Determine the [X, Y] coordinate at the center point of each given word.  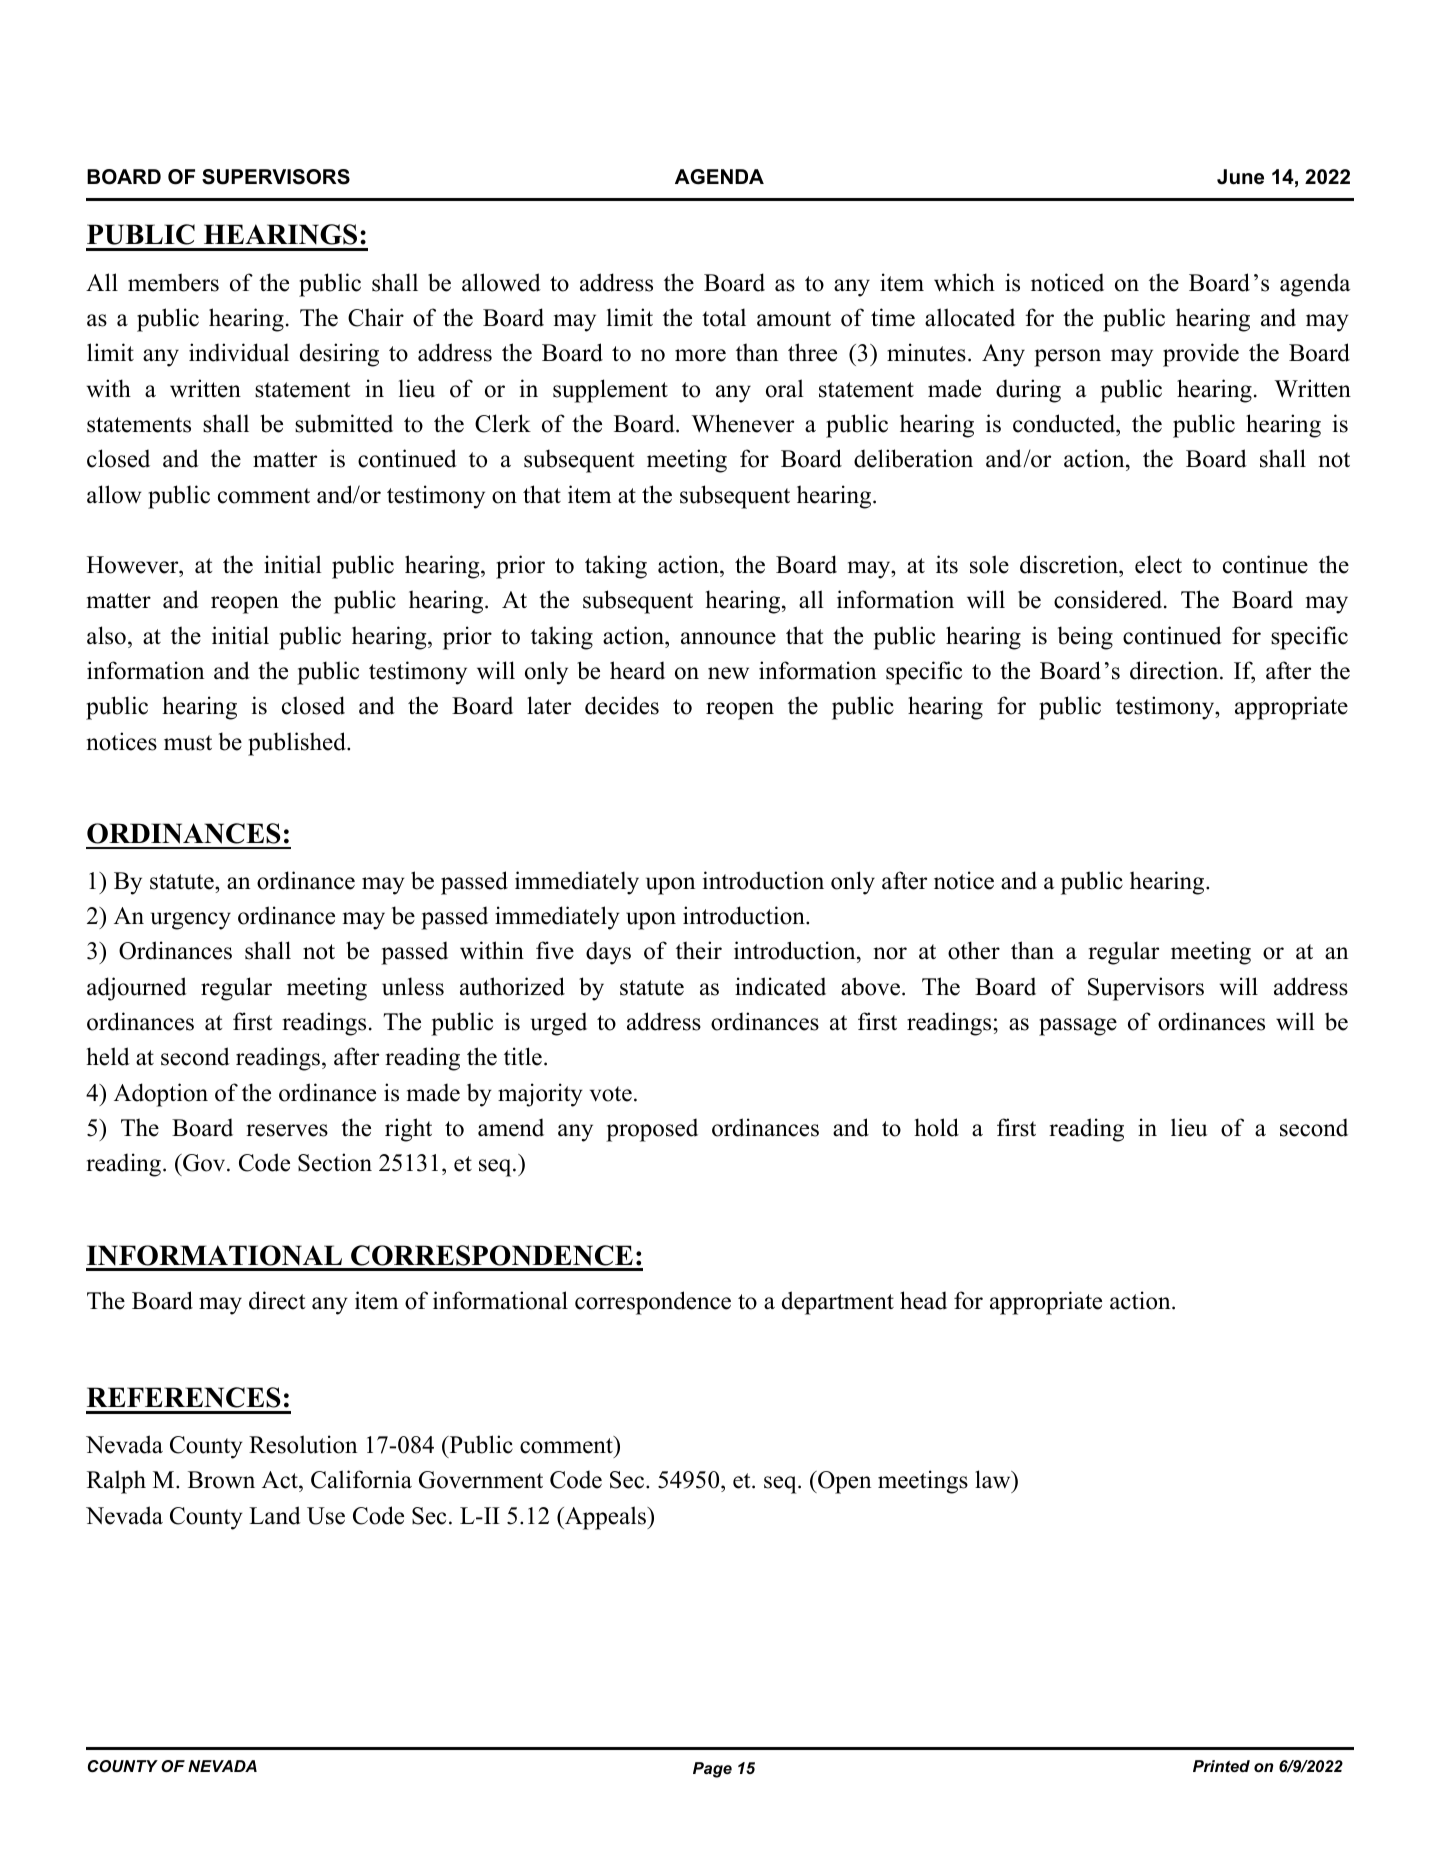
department [838, 1303]
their [699, 950]
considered [1109, 599]
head [923, 1300]
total [724, 317]
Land [275, 1515]
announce [728, 638]
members [173, 282]
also [106, 635]
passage [1078, 1027]
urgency [191, 921]
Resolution [303, 1444]
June [1240, 177]
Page [712, 1770]
